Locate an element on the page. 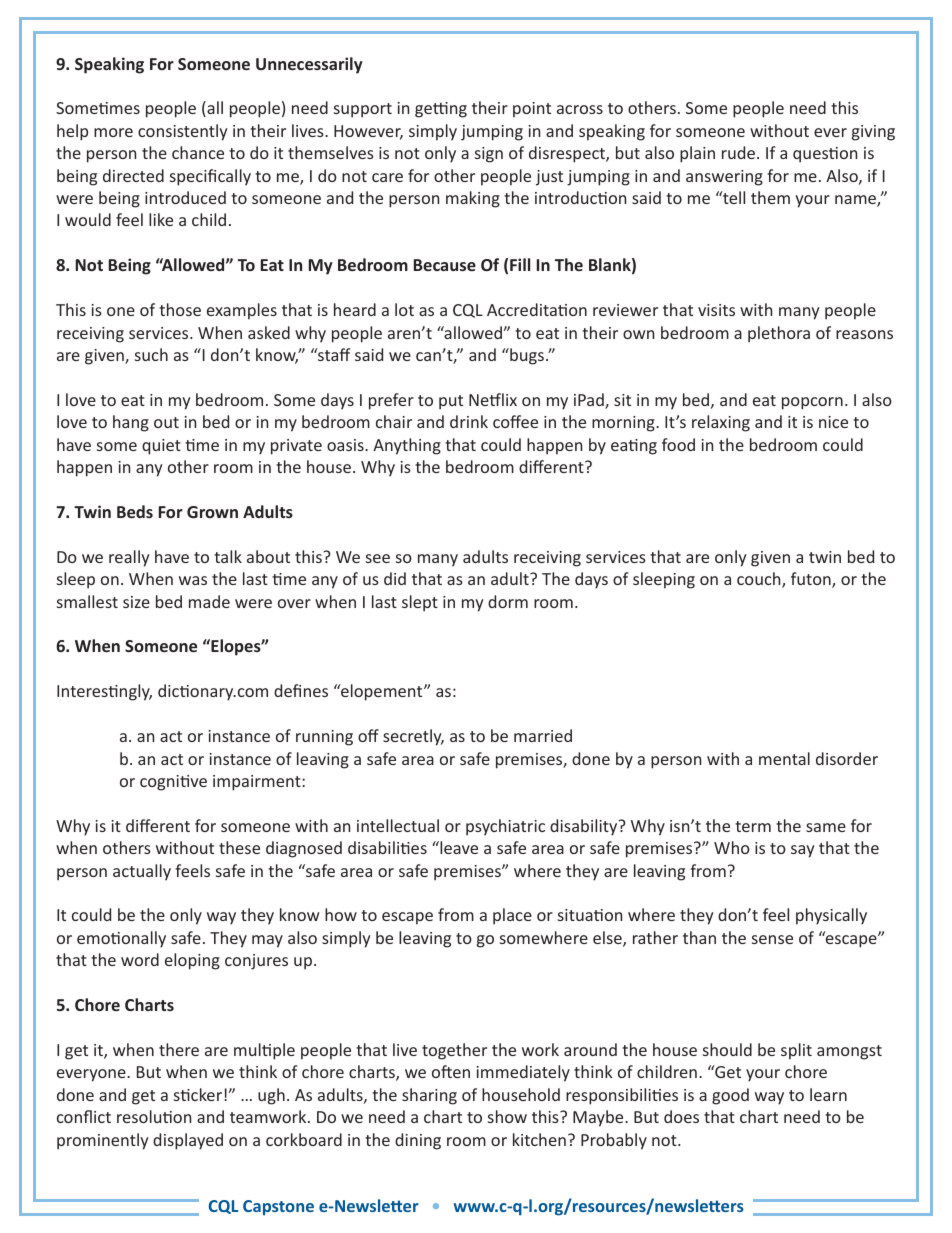 This image has height=1233, width=952. such is located at coordinates (151, 354).
